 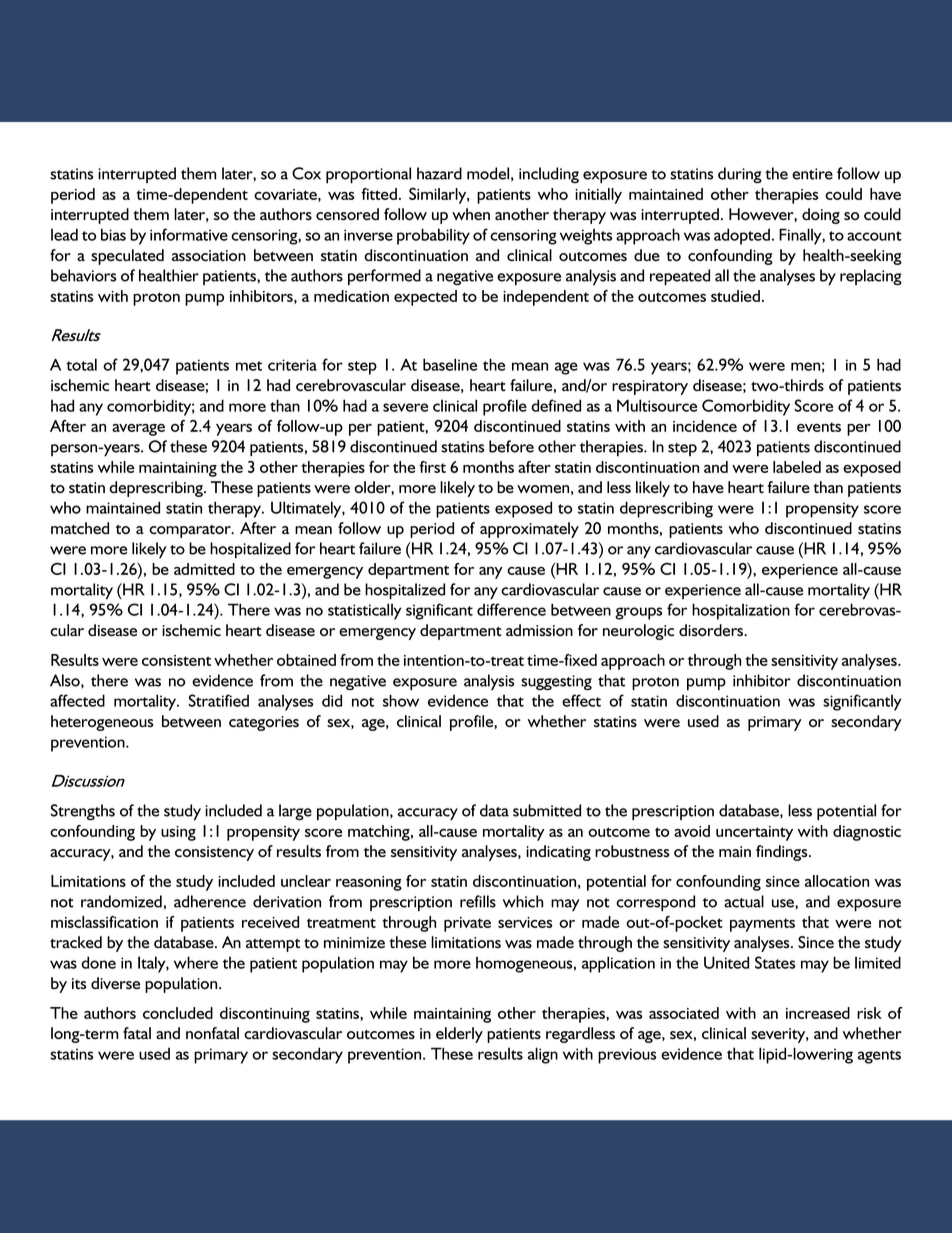 What do you see at coordinates (741, 611) in the screenshot?
I see `hospitalization` at bounding box center [741, 611].
